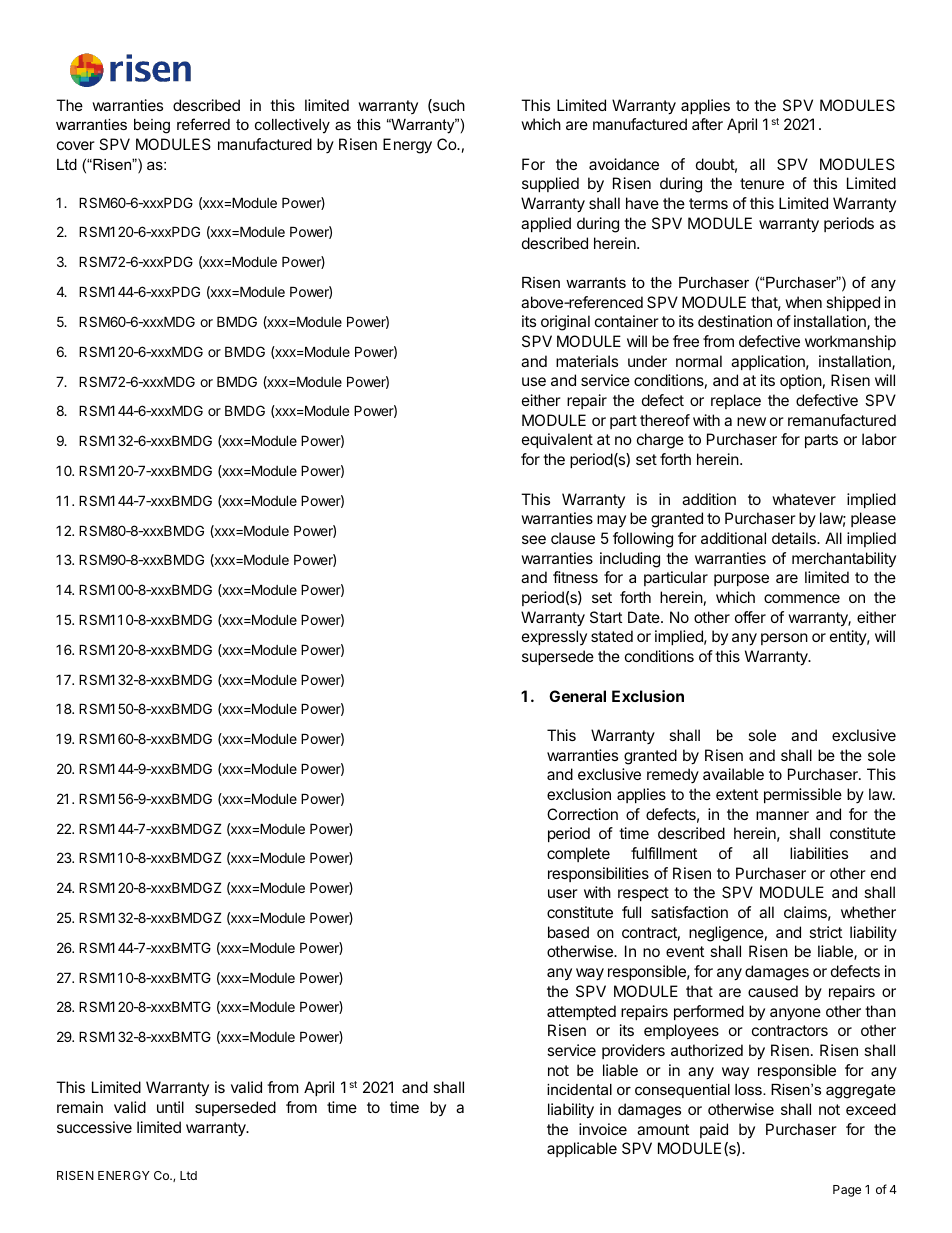 This page has height=1233, width=952. I want to click on being, so click(152, 126).
